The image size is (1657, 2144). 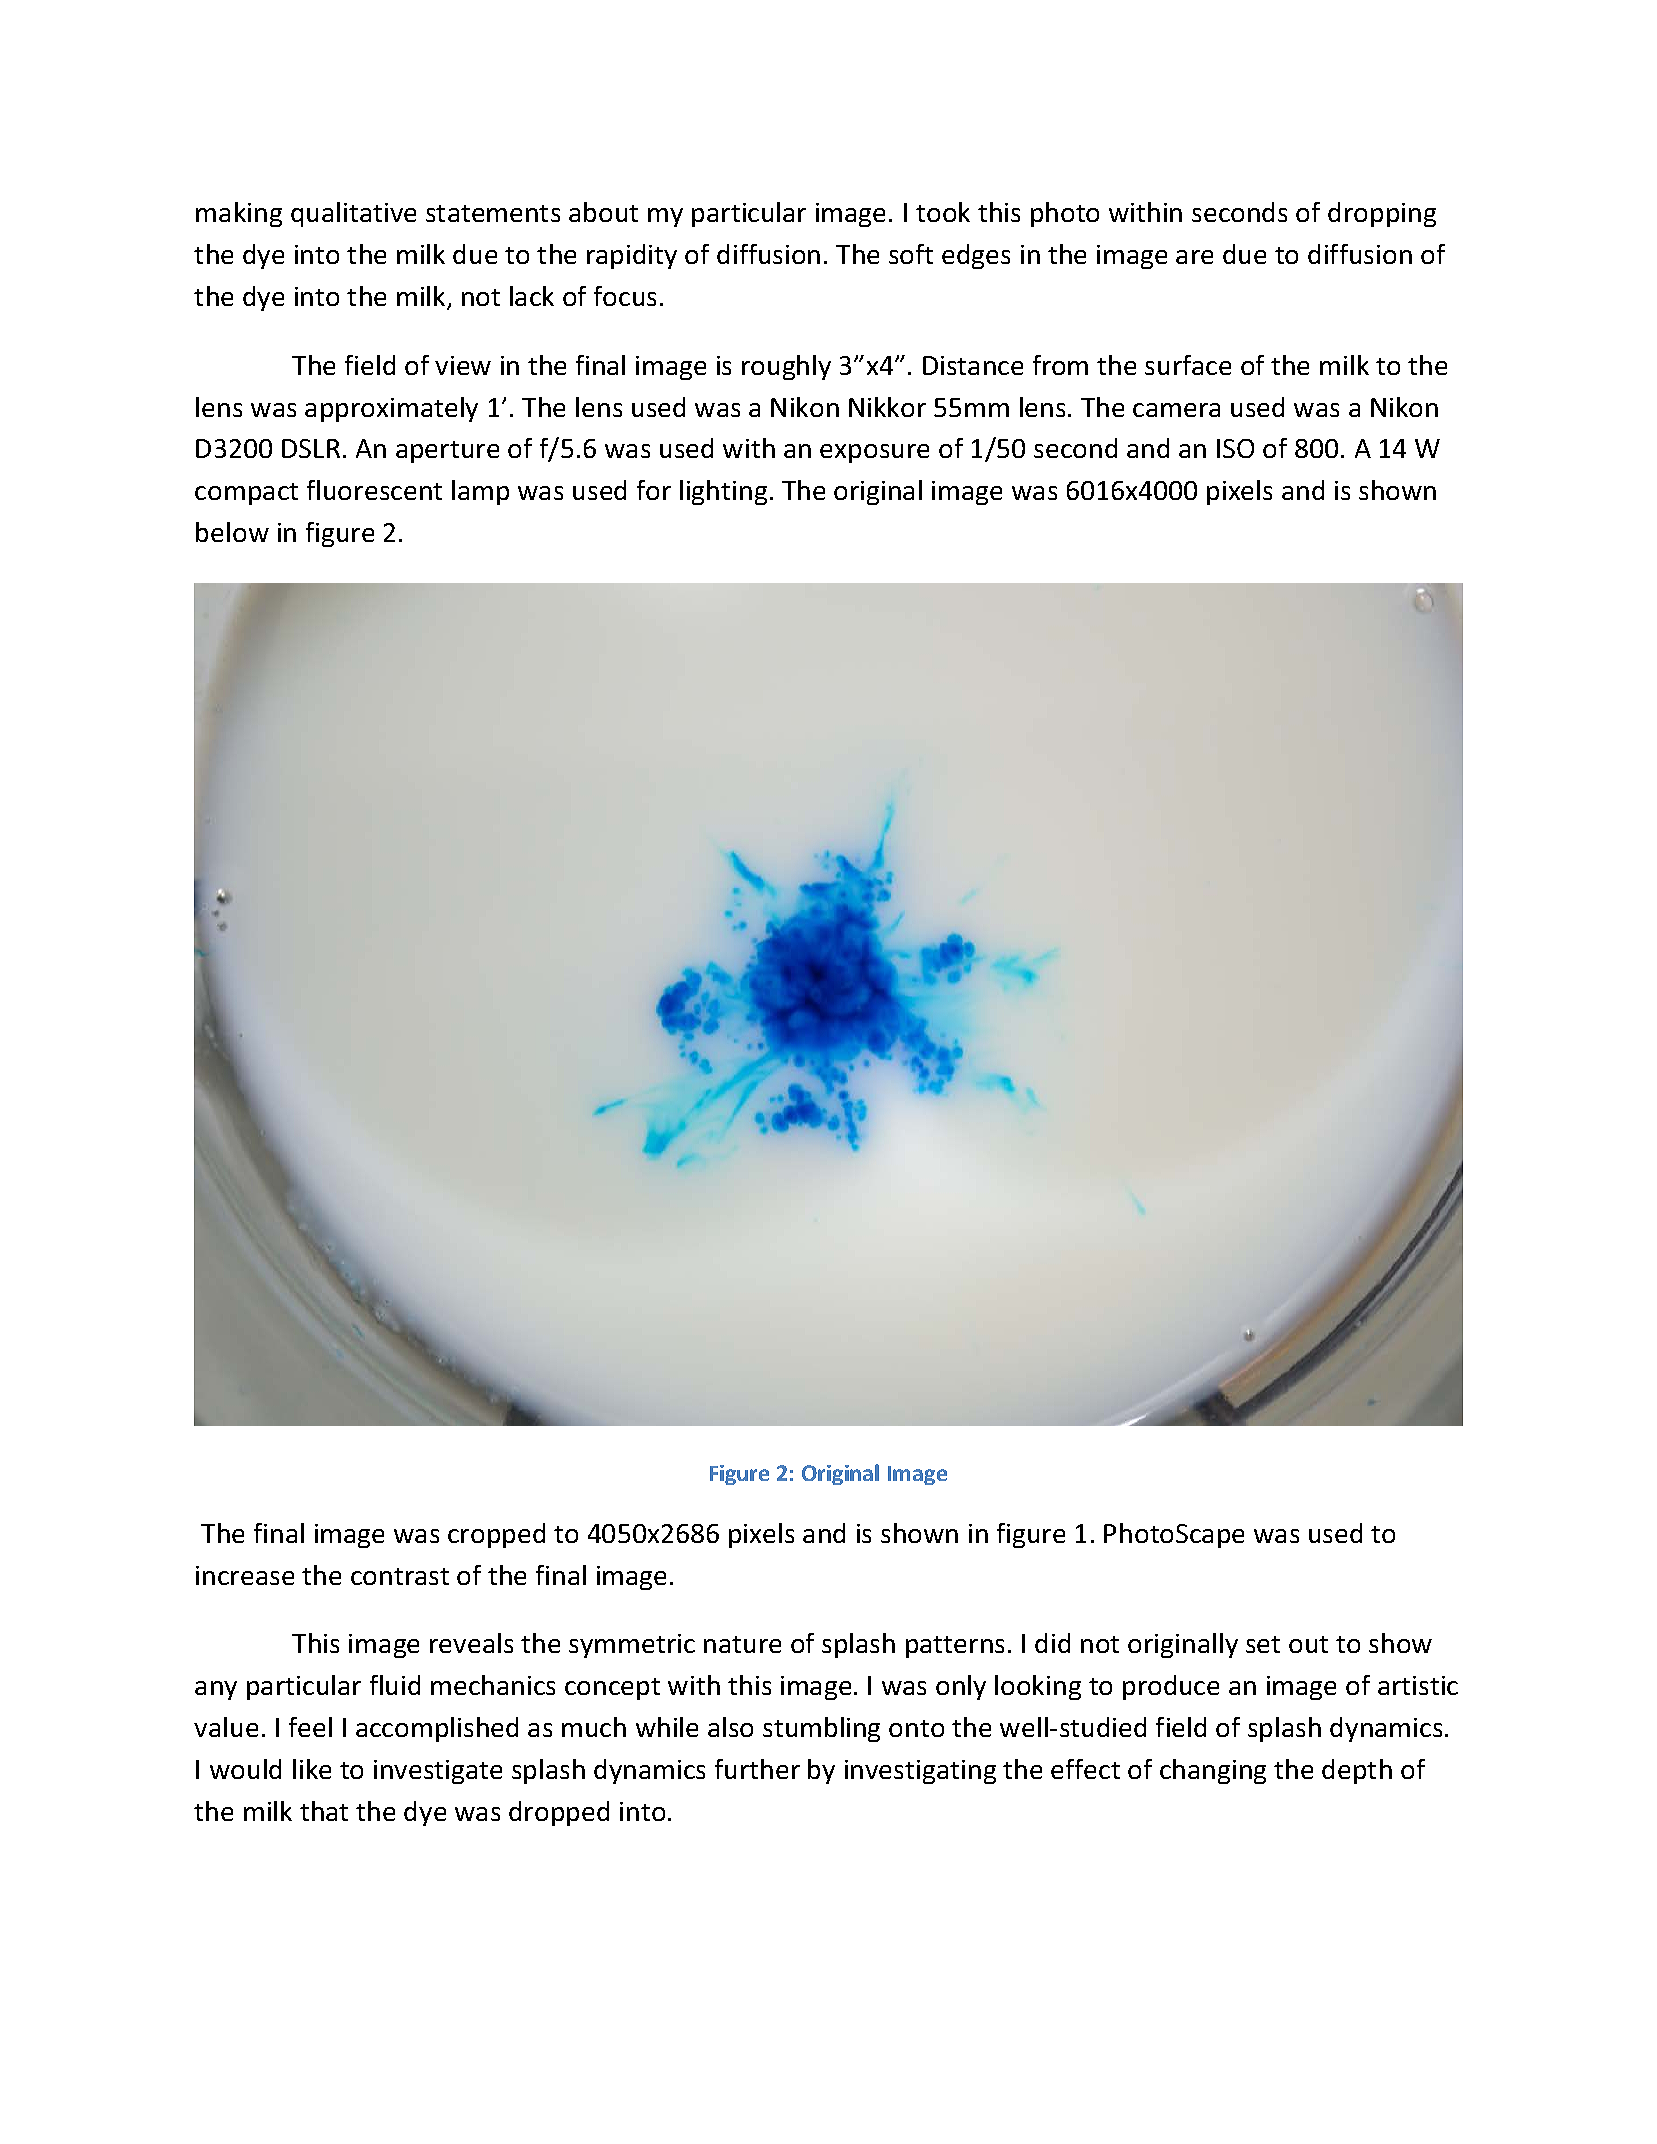 I want to click on qualitative, so click(x=353, y=214).
